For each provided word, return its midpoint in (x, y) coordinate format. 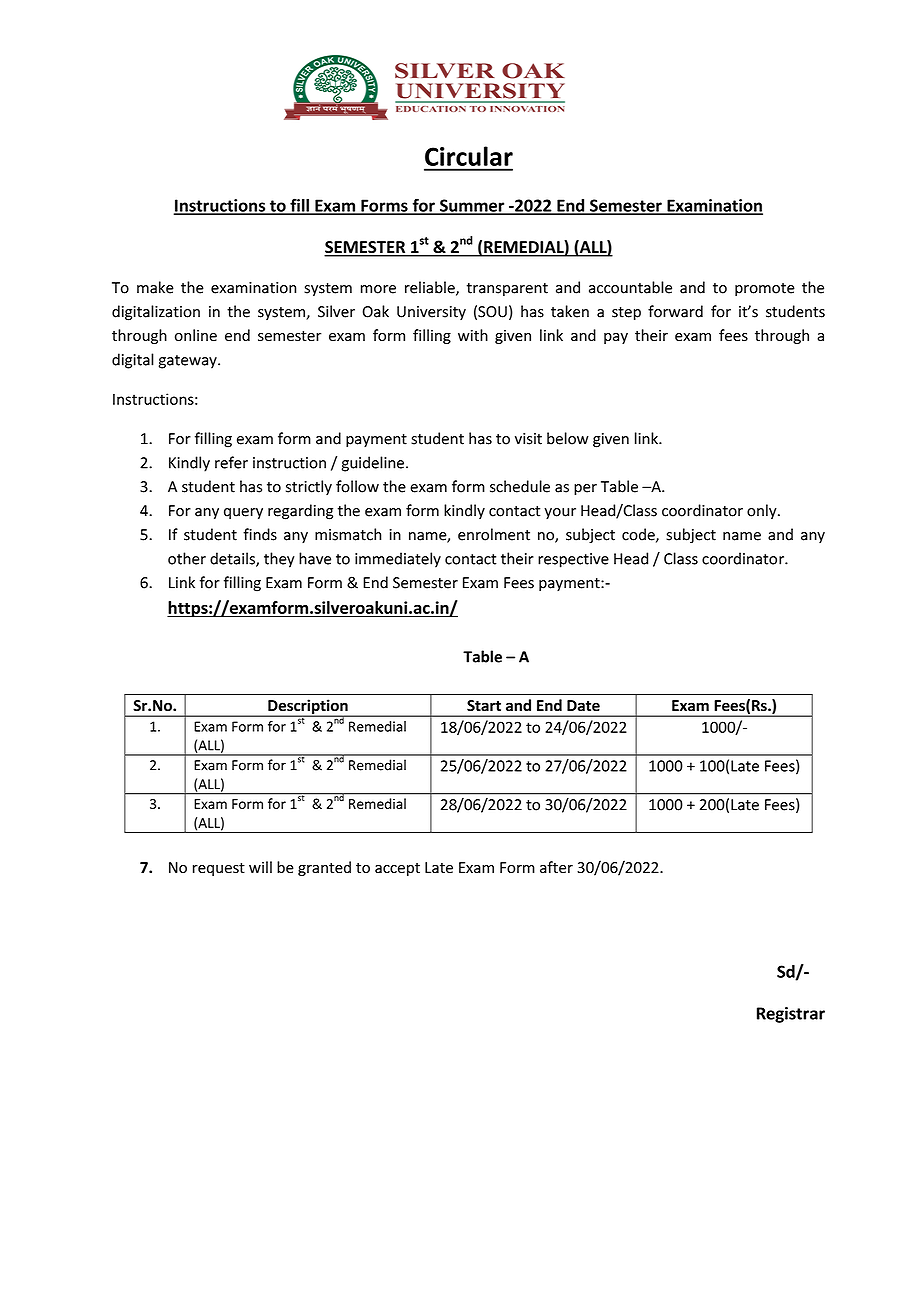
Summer (472, 206)
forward (675, 311)
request (219, 869)
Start (484, 705)
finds (260, 534)
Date (583, 706)
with (473, 335)
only (763, 511)
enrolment (494, 534)
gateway (189, 362)
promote (765, 289)
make (155, 287)
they (279, 560)
